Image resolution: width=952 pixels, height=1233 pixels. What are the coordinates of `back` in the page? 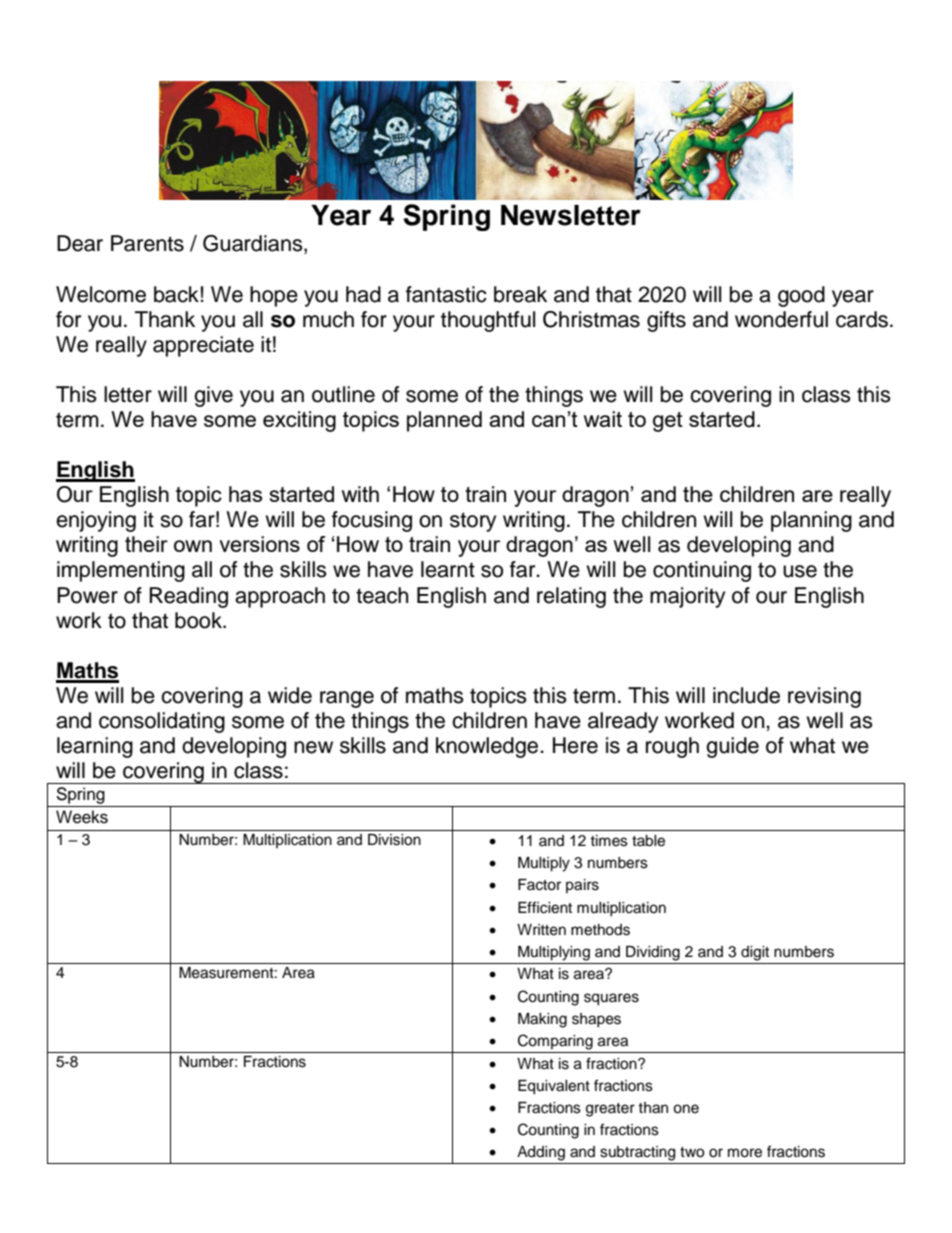 It's located at (176, 294).
